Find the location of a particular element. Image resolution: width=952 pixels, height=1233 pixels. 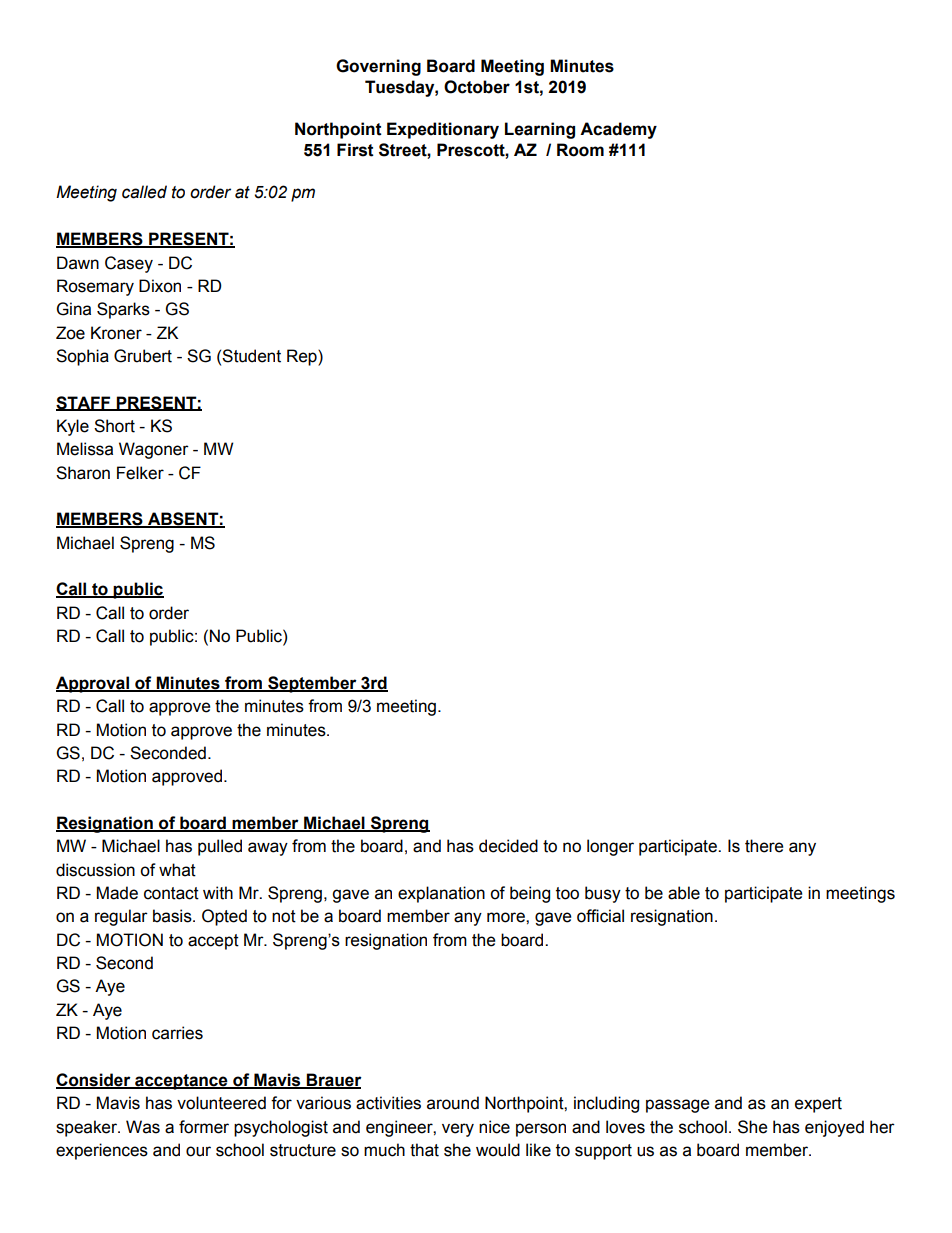

First is located at coordinates (355, 150).
